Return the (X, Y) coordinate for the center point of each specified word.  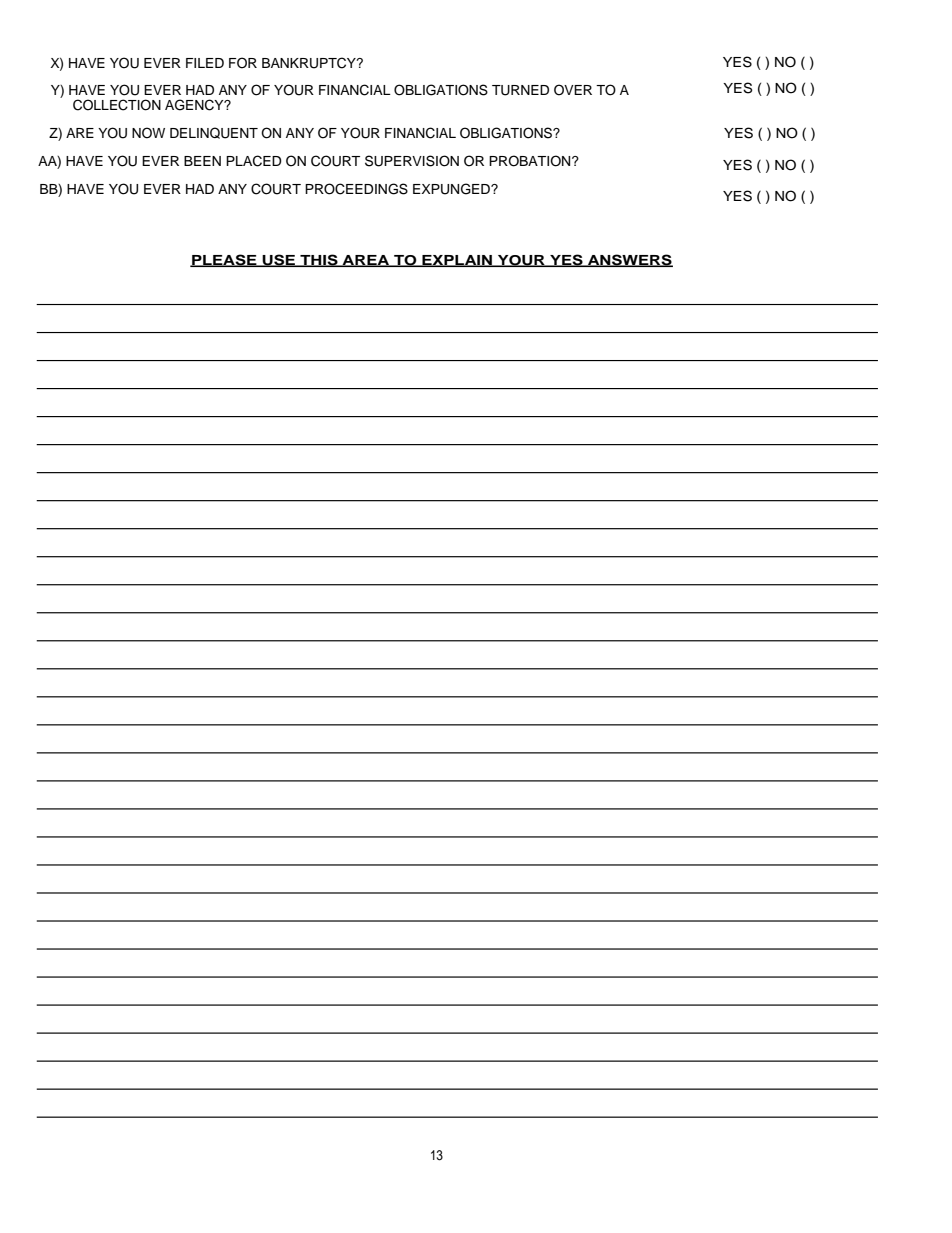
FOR (243, 63)
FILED (205, 63)
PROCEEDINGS (356, 189)
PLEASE (224, 260)
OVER (573, 90)
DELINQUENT (214, 133)
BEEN (202, 161)
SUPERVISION (412, 161)
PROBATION (531, 161)
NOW (148, 133)
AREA (366, 261)
